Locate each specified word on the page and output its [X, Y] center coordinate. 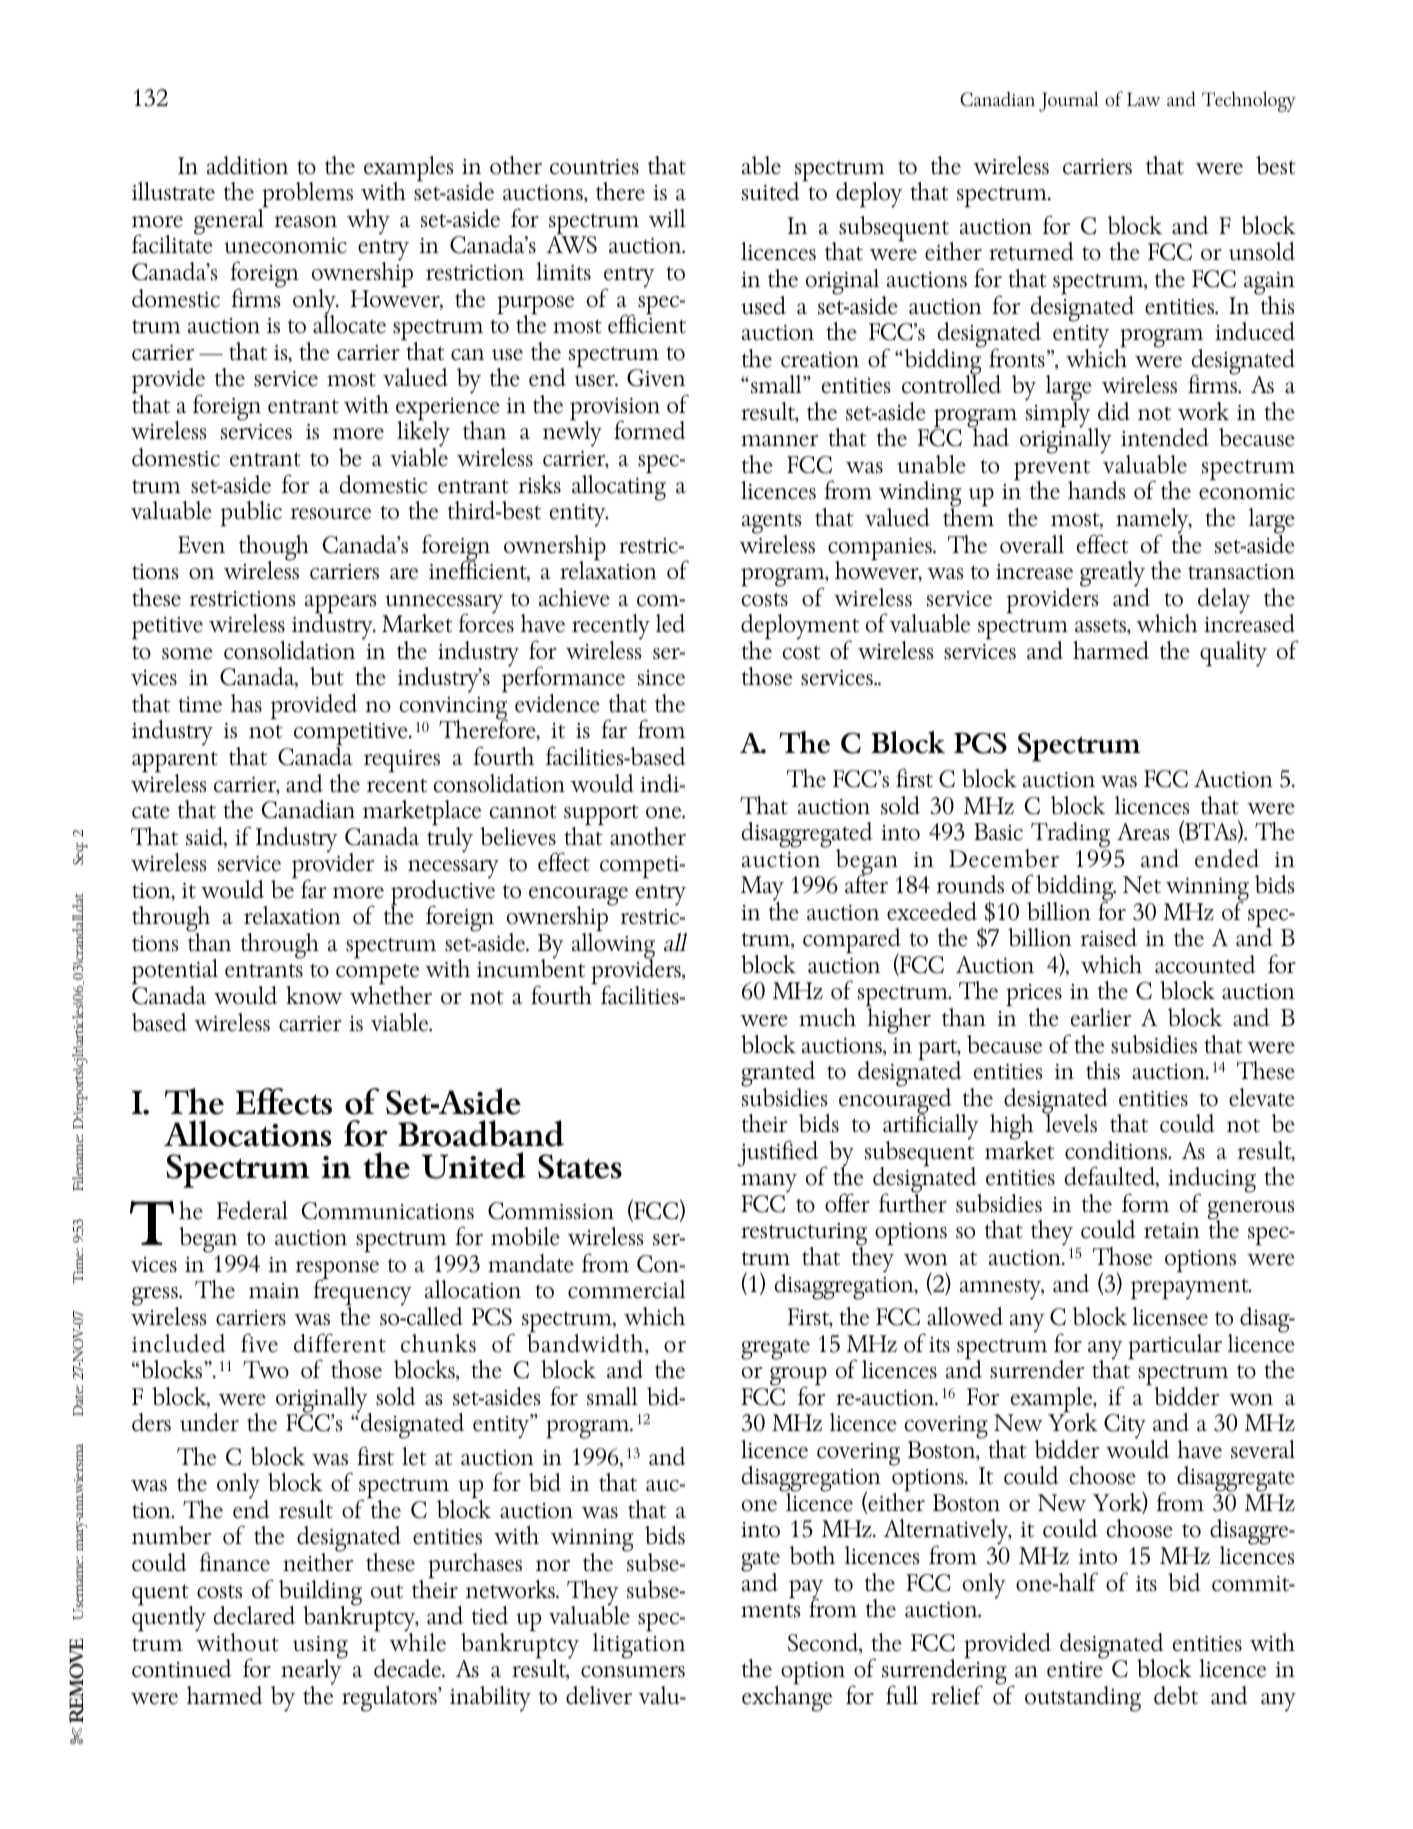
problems [306, 196]
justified [778, 1153]
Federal [252, 1210]
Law [1144, 99]
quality [1233, 654]
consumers [633, 1672]
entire [1075, 1670]
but [327, 676]
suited [771, 191]
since [661, 678]
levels [1070, 1122]
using [320, 1648]
